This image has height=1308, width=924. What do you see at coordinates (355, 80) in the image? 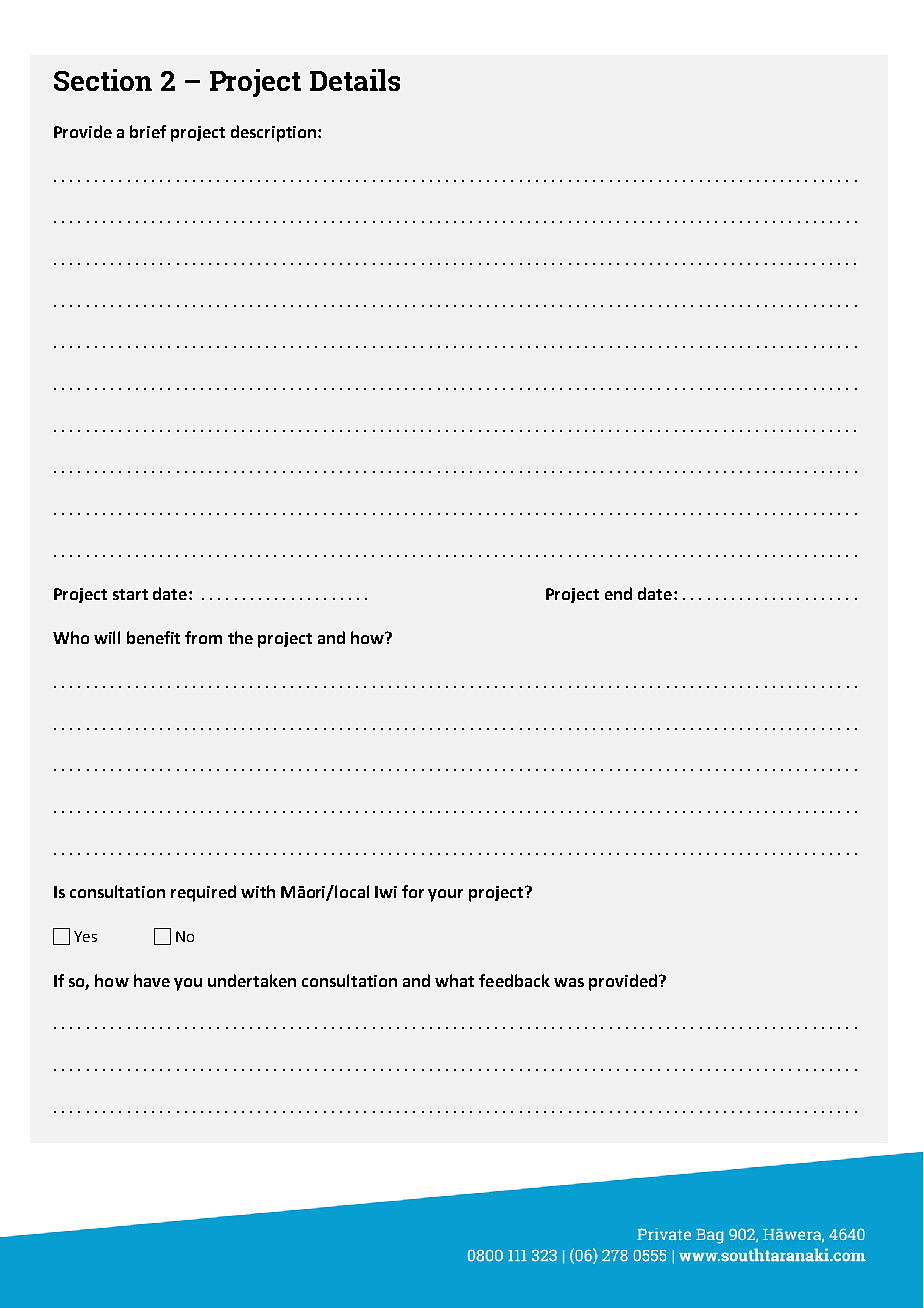
I see `Details` at bounding box center [355, 80].
